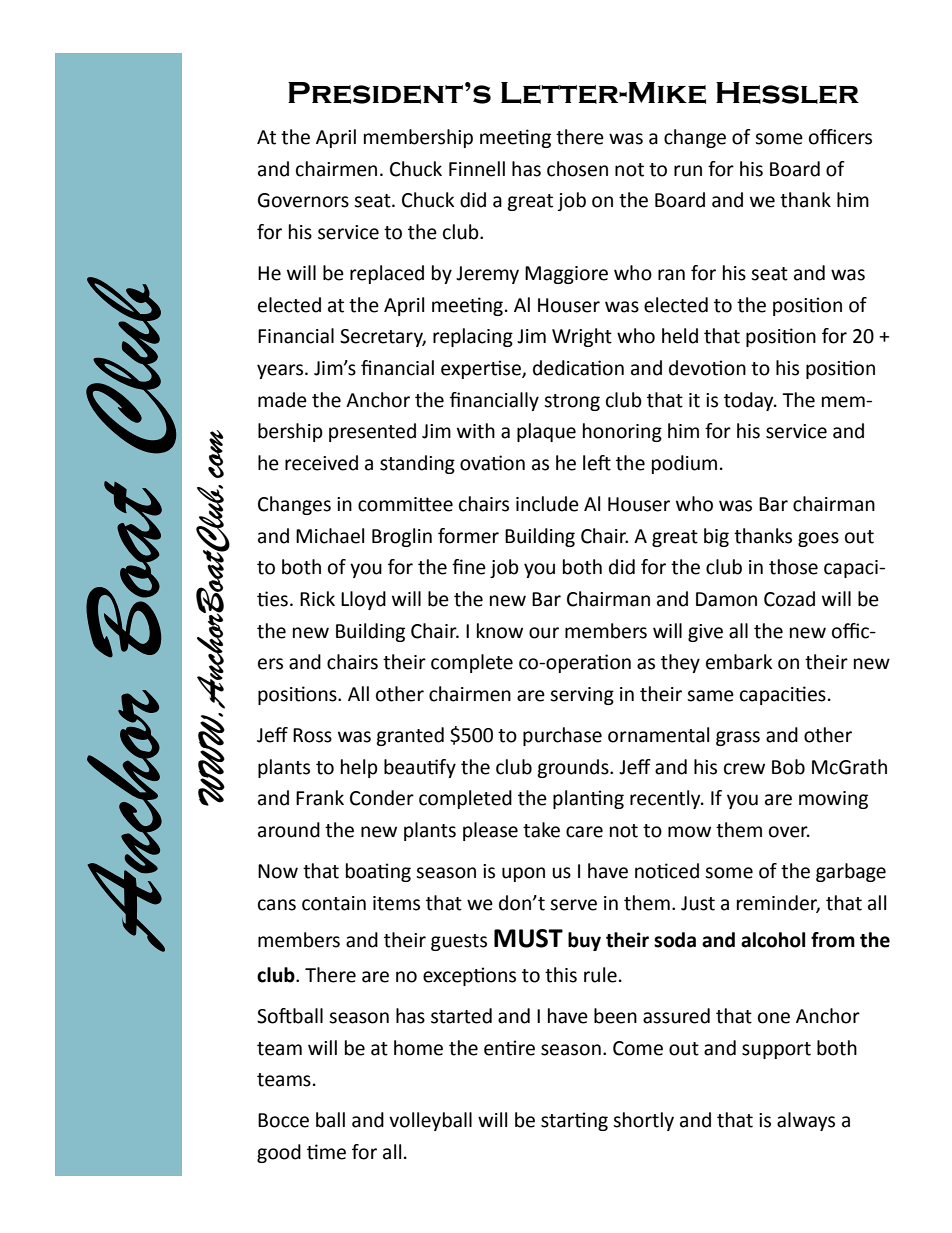 This screenshot has height=1233, width=952. Describe the element at coordinates (788, 767) in the screenshot. I see `Bob` at that location.
